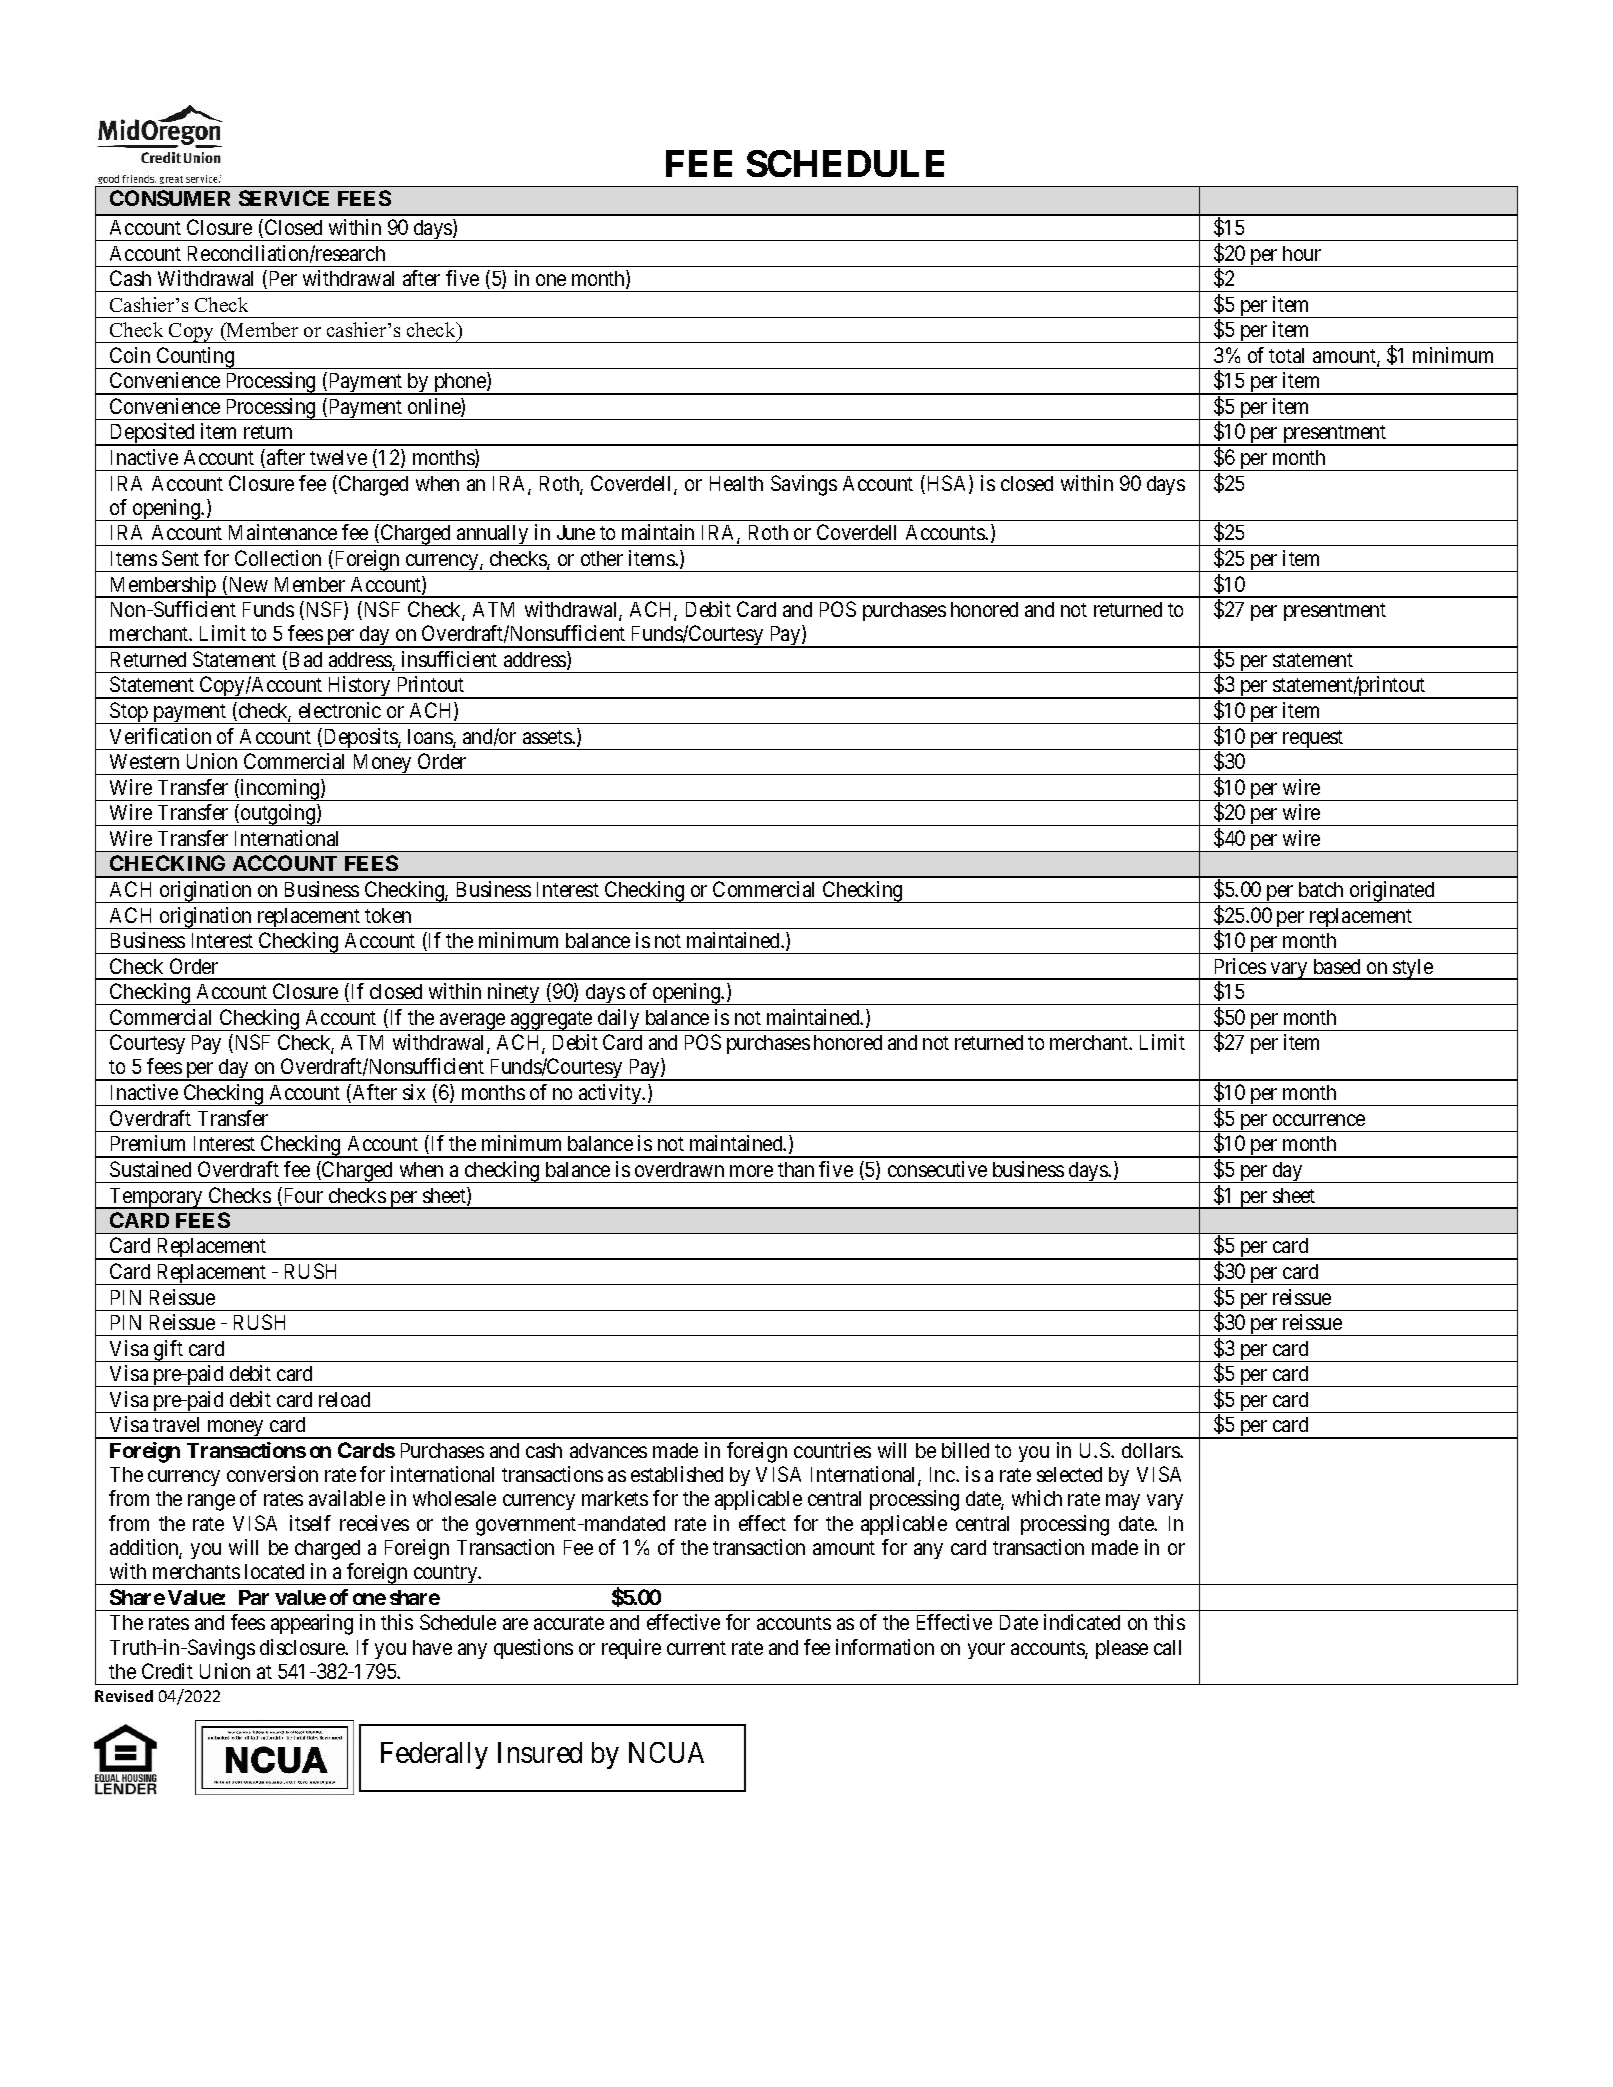 The image size is (1613, 2087). I want to click on Health, so click(736, 483).
